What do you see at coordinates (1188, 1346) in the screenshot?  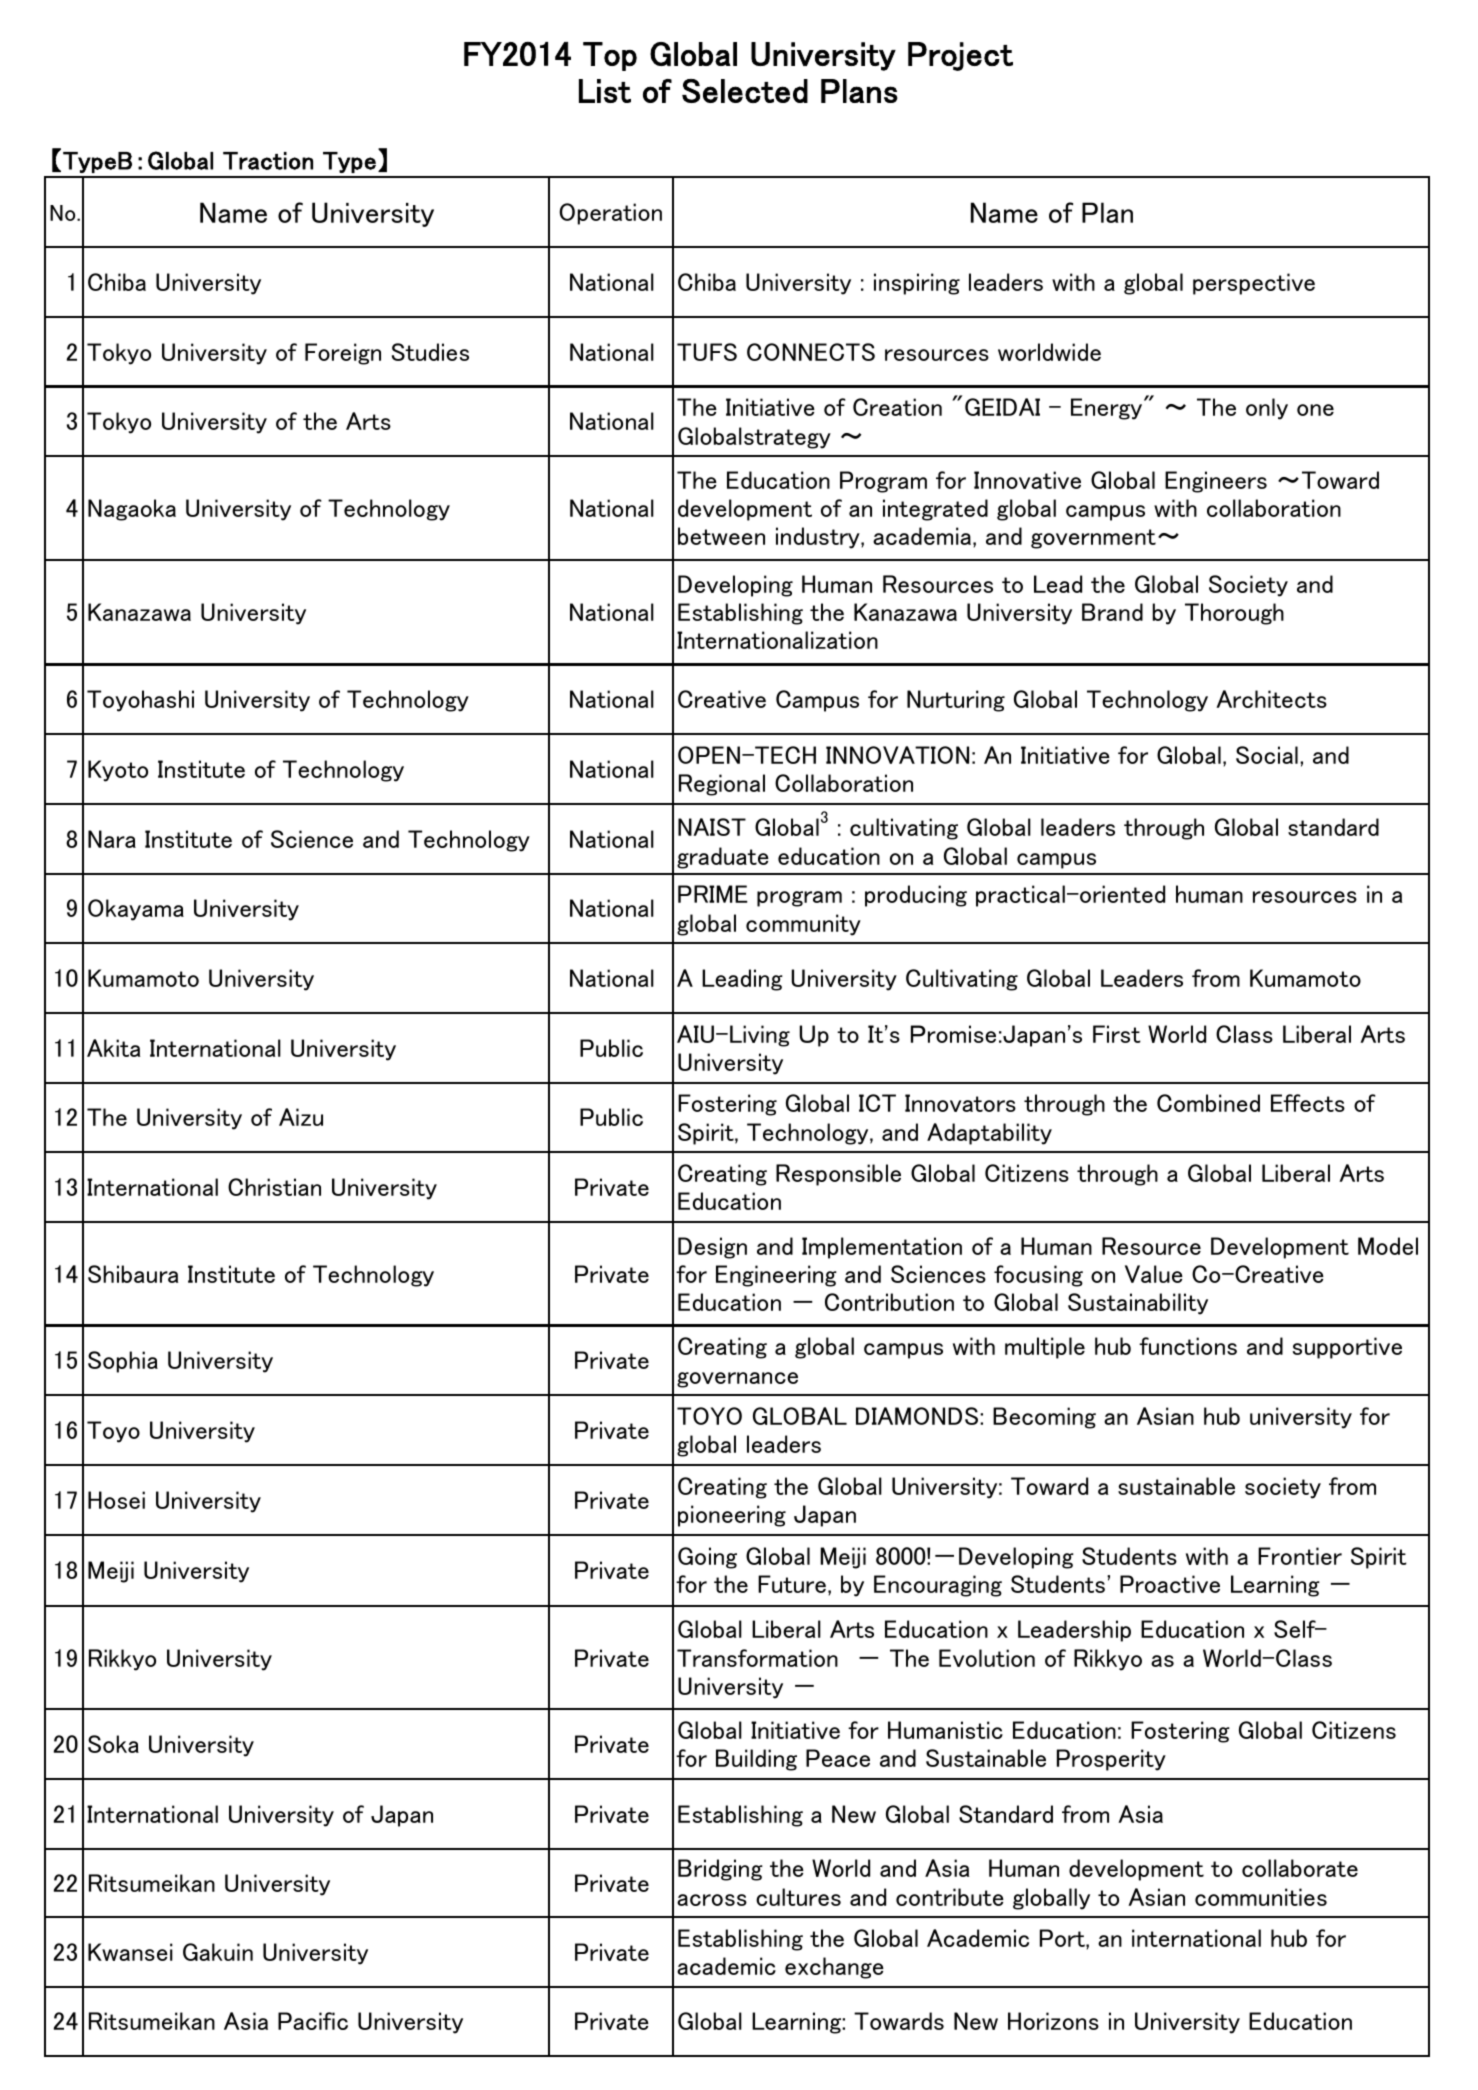 I see `functions` at bounding box center [1188, 1346].
